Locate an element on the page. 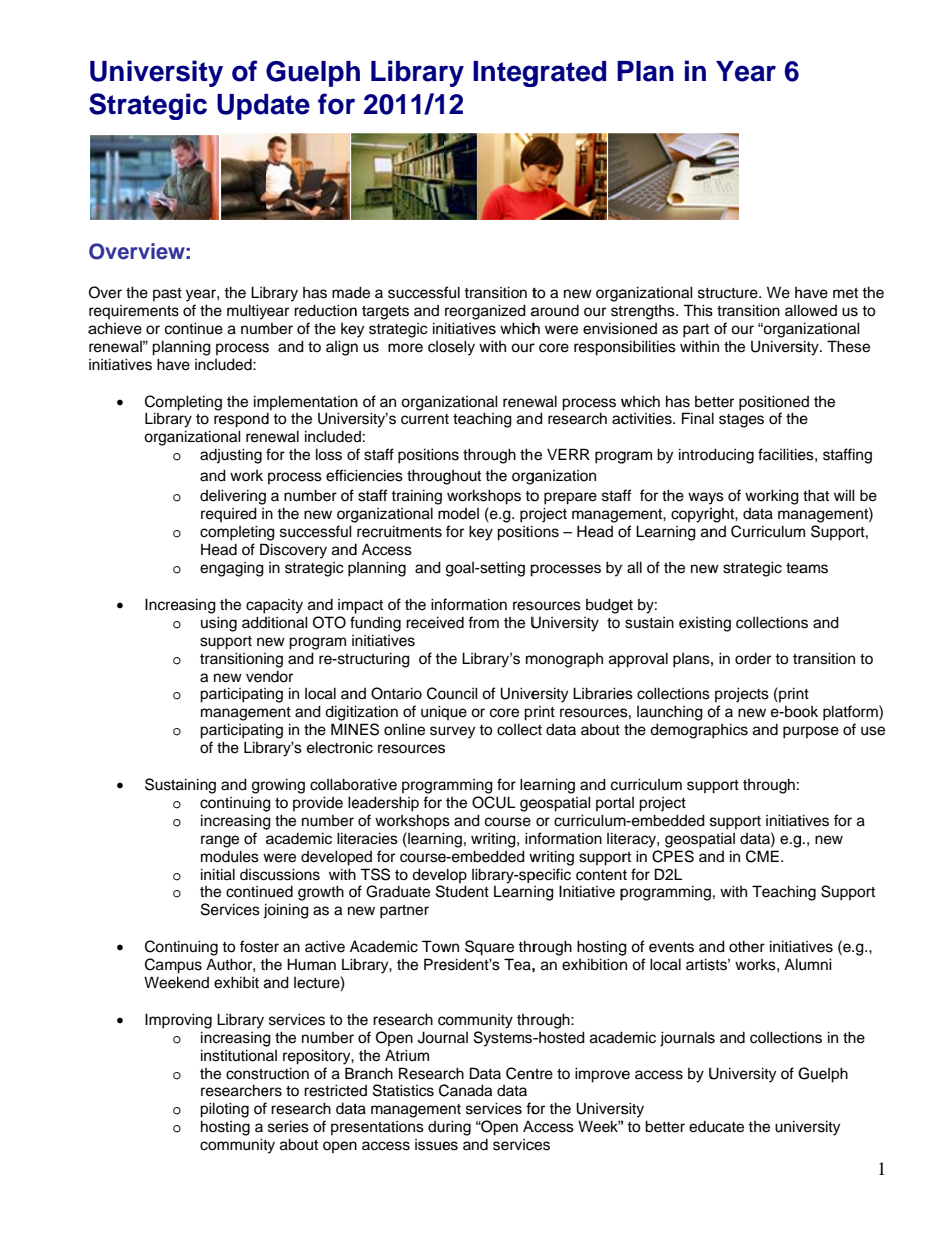 The height and width of the image is (1233, 952). respond is located at coordinates (241, 420).
